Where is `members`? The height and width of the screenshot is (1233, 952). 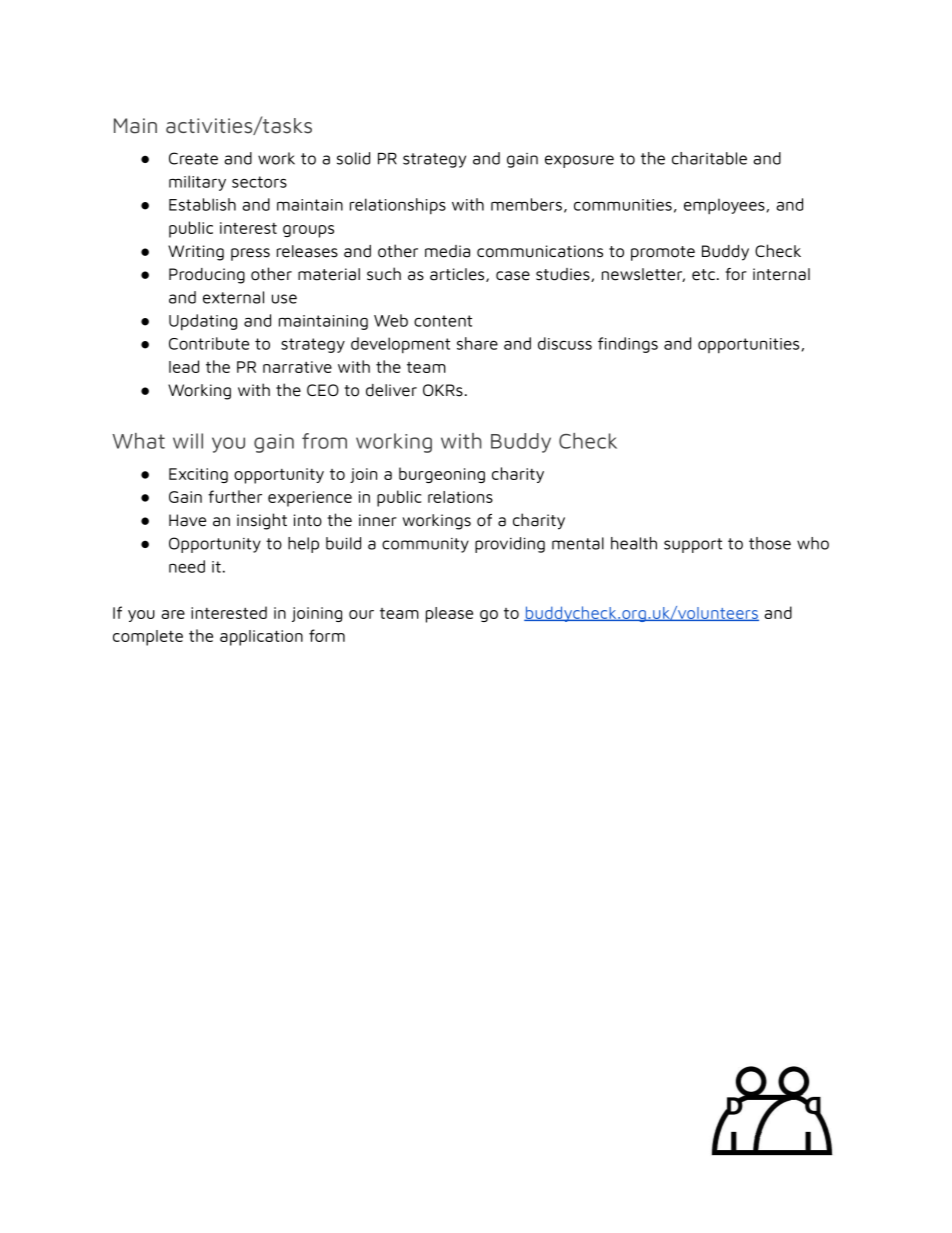 members is located at coordinates (526, 204).
